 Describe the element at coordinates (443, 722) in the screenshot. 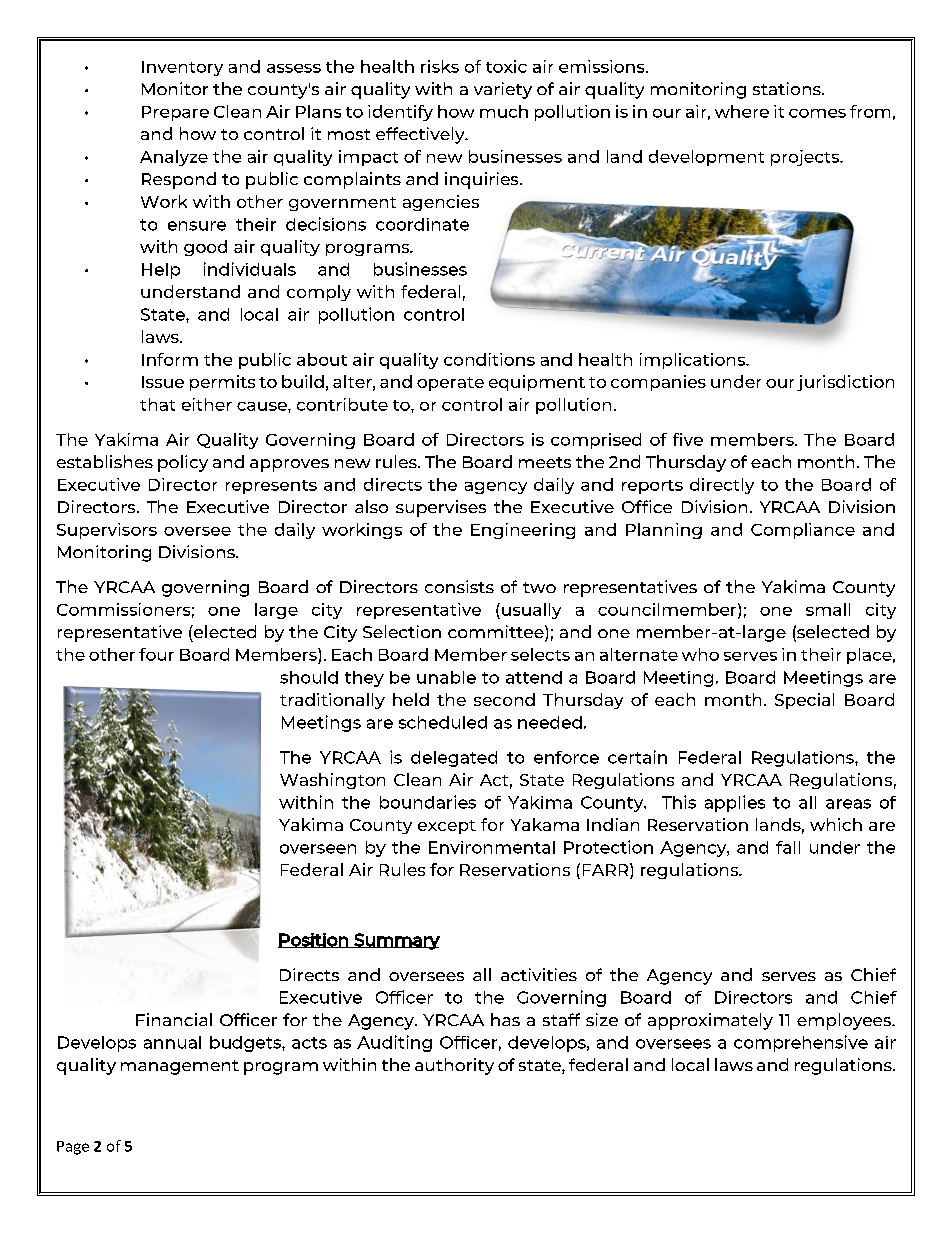

I see `scheduled` at that location.
